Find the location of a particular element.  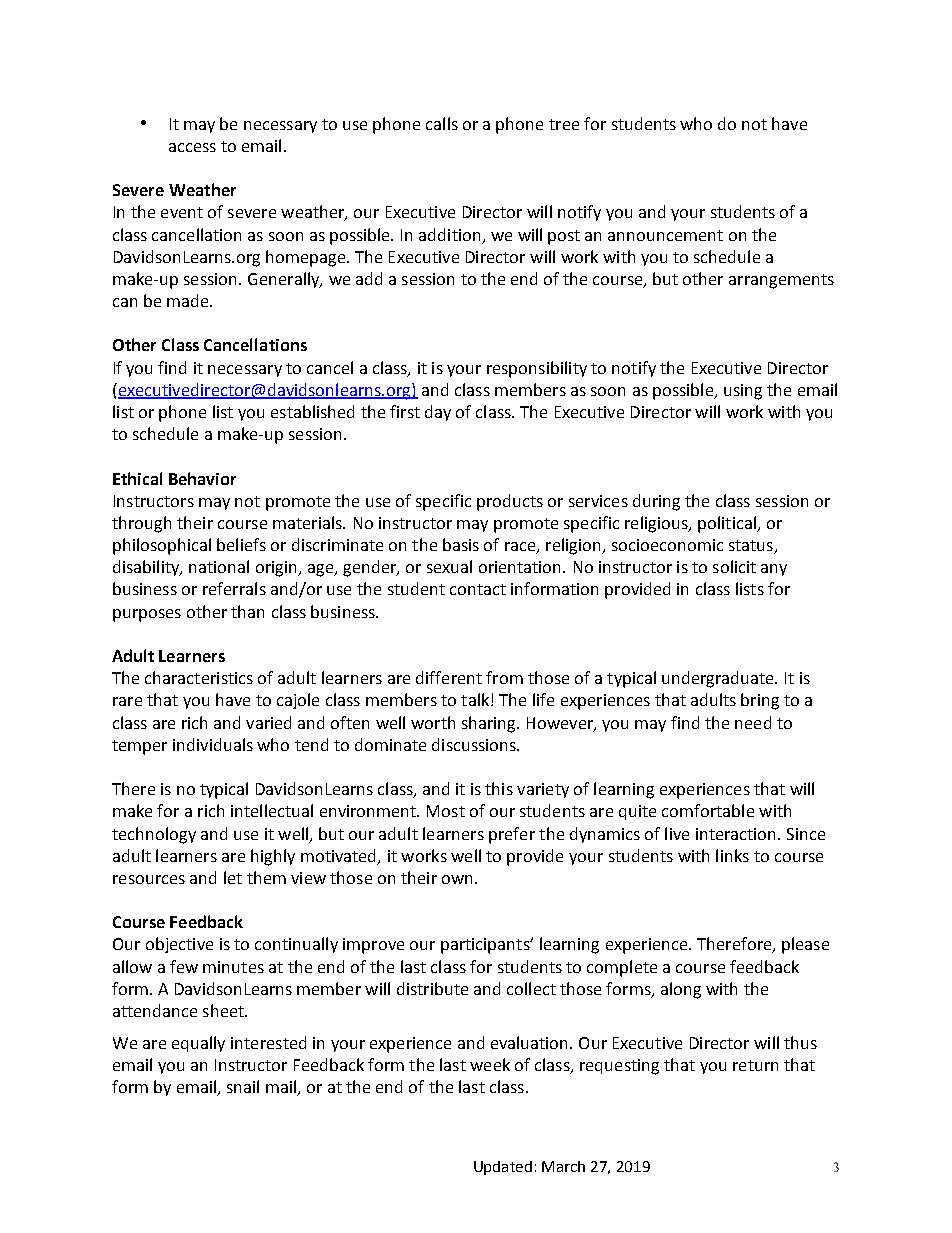

announcement is located at coordinates (665, 235).
